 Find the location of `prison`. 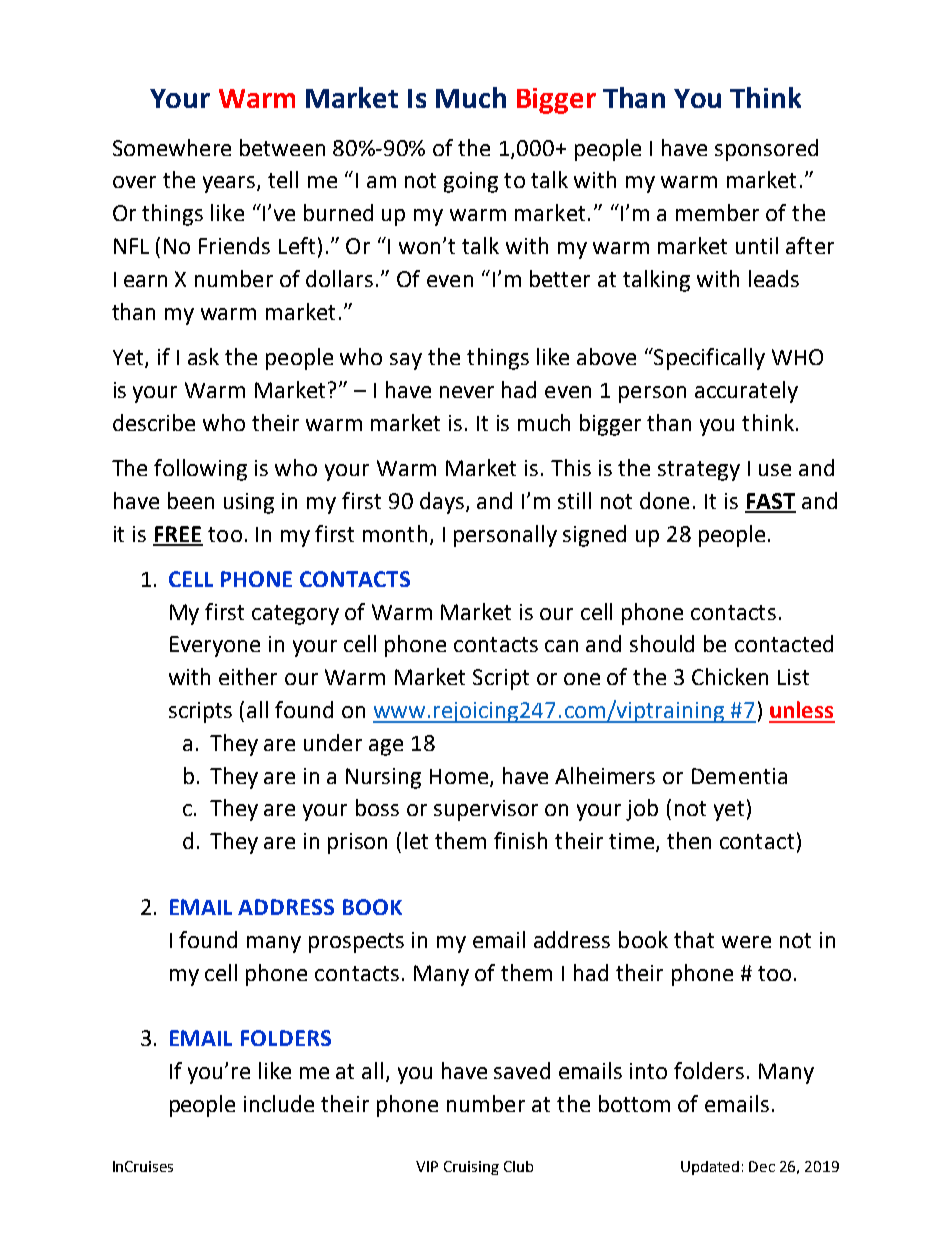

prison is located at coordinates (357, 843).
